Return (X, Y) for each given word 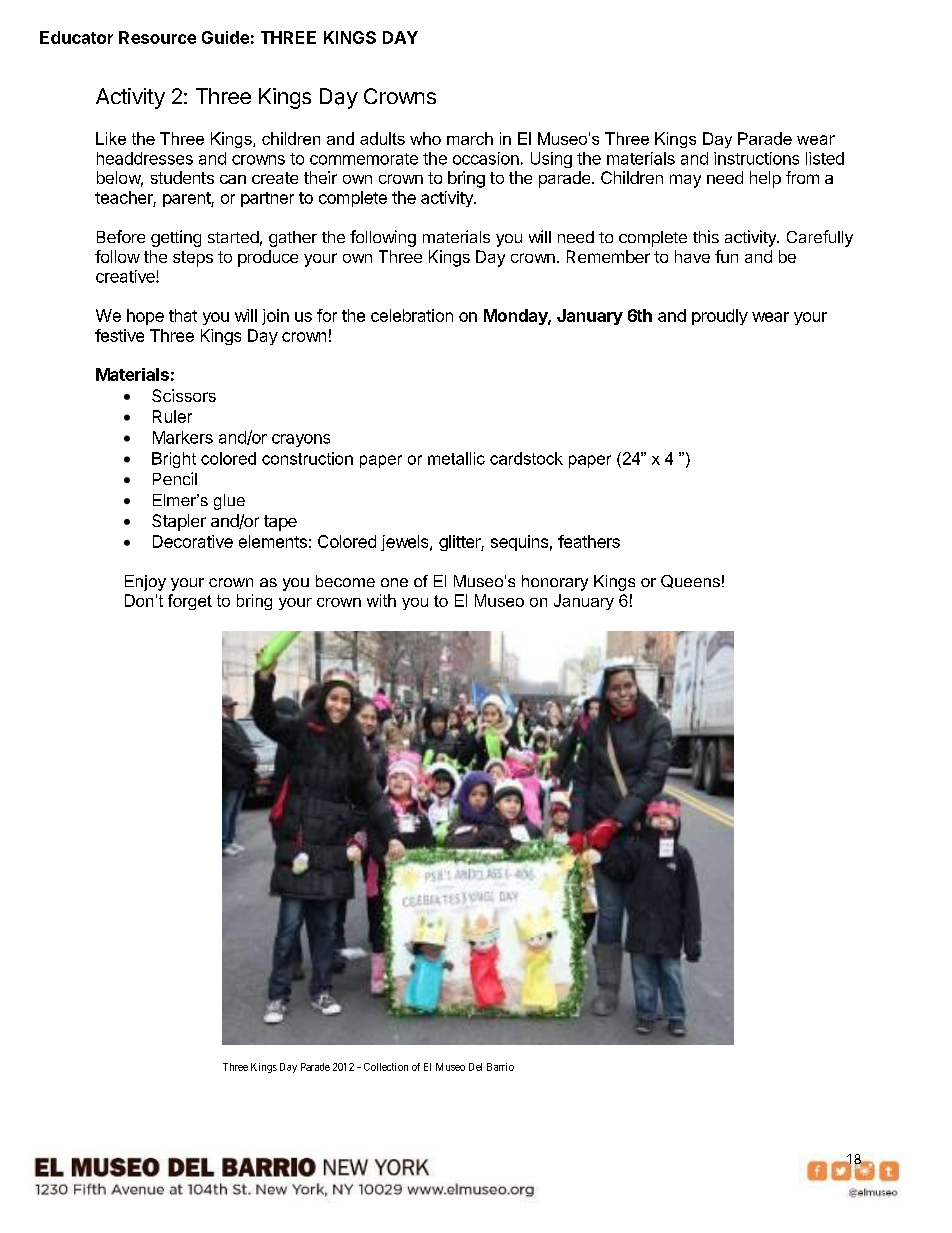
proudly (720, 317)
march (470, 138)
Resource (157, 37)
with (381, 600)
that (183, 315)
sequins (519, 543)
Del (475, 1067)
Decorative (193, 541)
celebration (412, 315)
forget (190, 602)
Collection (386, 1067)
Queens (690, 581)
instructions (756, 158)
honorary (555, 583)
